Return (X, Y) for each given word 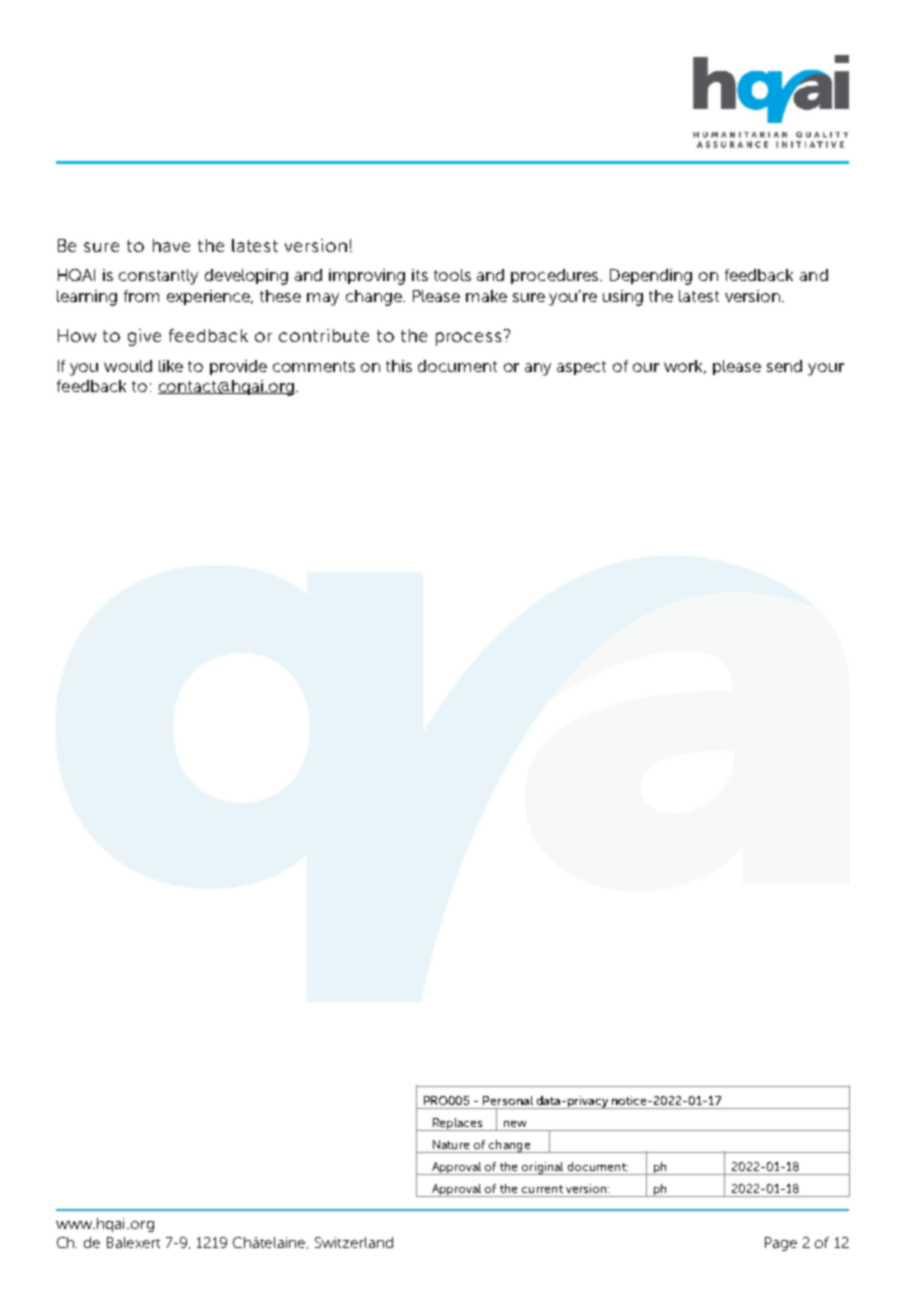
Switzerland (354, 1242)
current (542, 1189)
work (685, 367)
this (399, 366)
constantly (158, 277)
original (543, 1168)
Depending (651, 277)
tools (452, 275)
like (171, 366)
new (515, 1124)
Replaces (457, 1124)
